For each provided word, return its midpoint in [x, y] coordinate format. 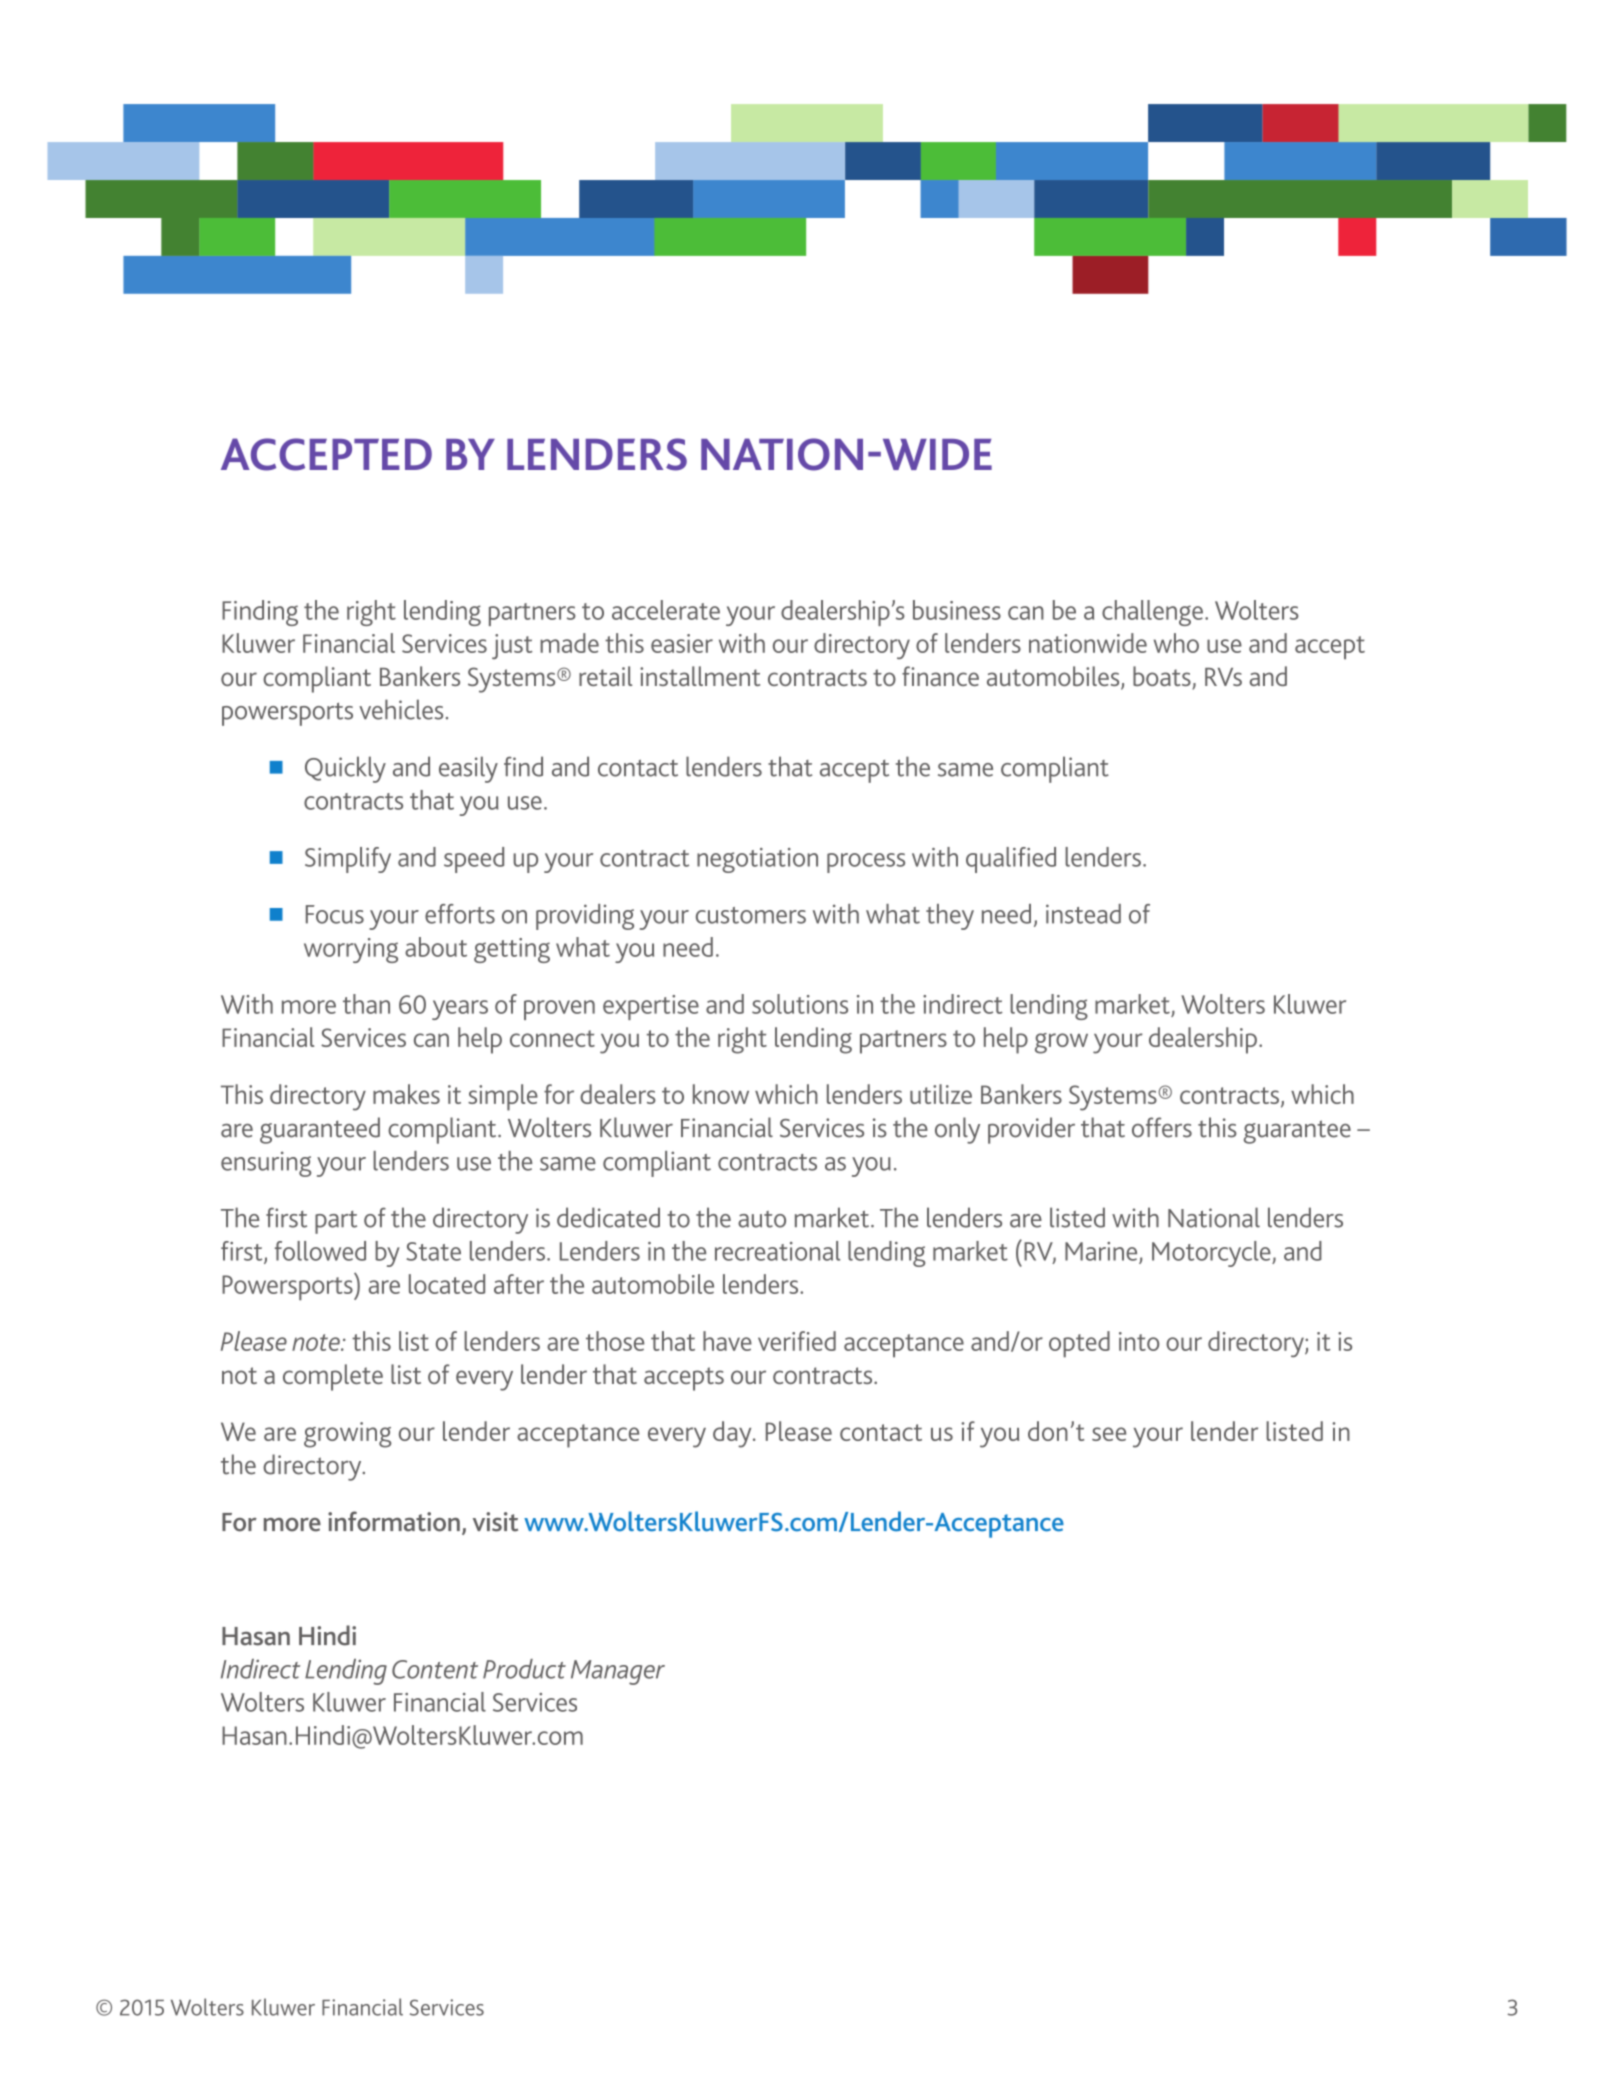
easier [682, 643]
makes [406, 1094]
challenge [1152, 613]
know [721, 1094]
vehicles [401, 709]
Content [435, 1669]
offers [1162, 1127]
